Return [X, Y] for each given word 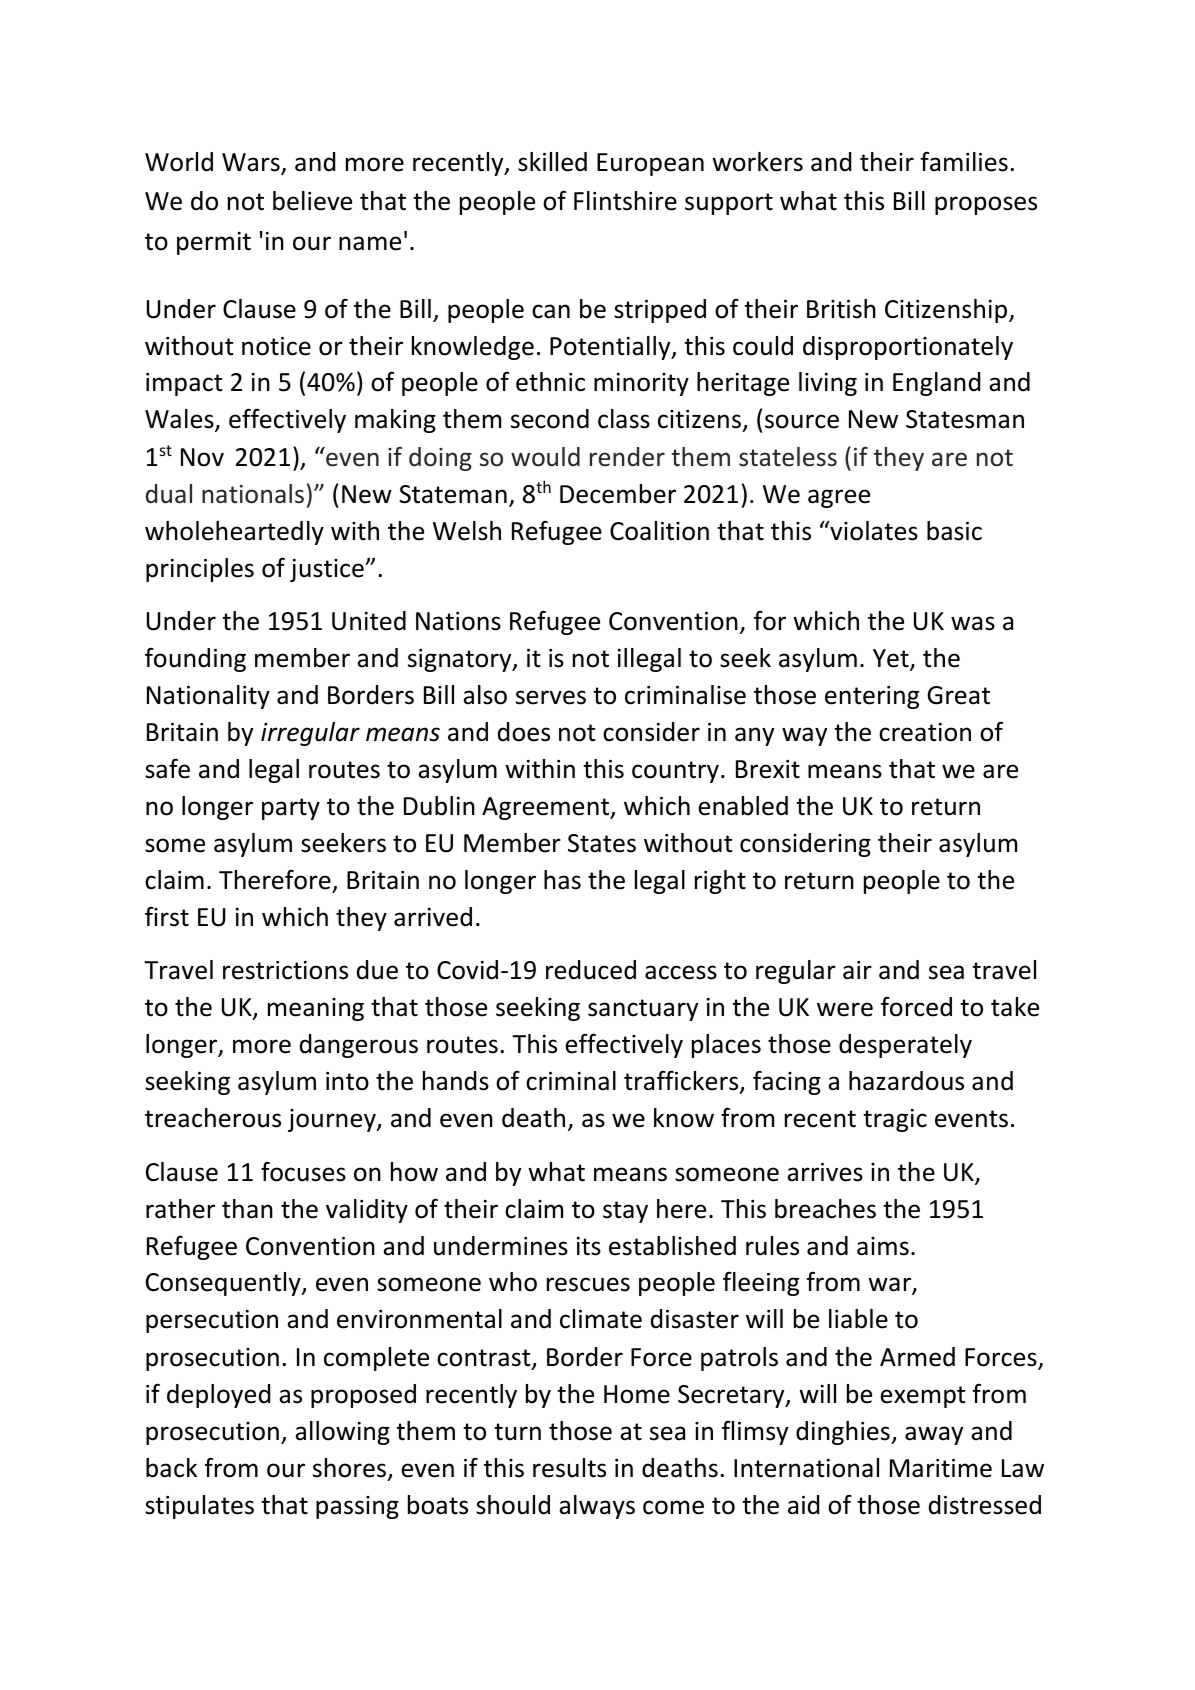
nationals [253, 494]
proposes [986, 205]
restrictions [285, 970]
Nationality [208, 697]
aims [883, 1246]
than [247, 1209]
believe [312, 201]
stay [625, 1212]
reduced [591, 970]
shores [349, 1468]
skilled [552, 162]
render [627, 457]
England [936, 384]
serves [551, 697]
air [857, 970]
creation [925, 732]
